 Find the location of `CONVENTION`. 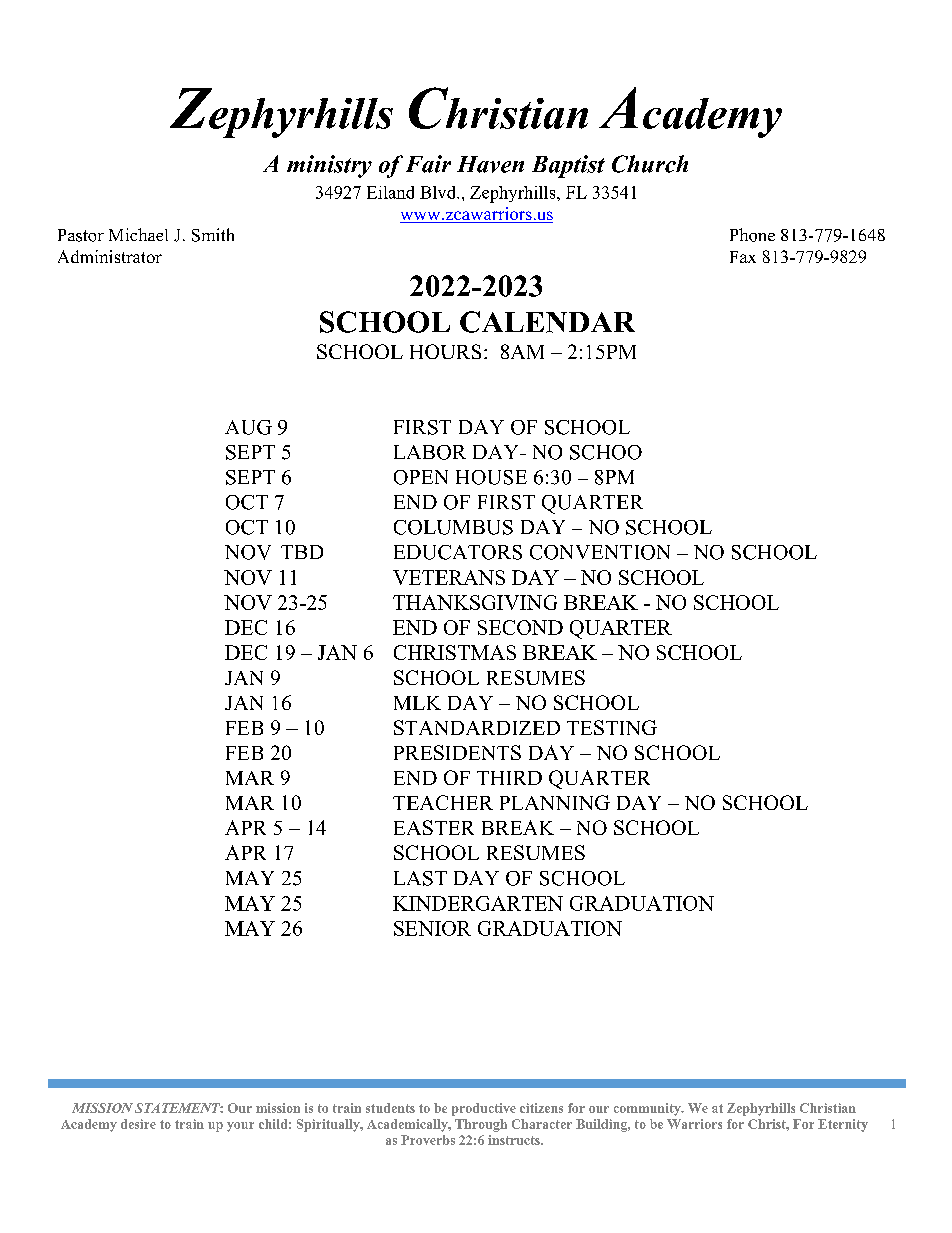

CONVENTION is located at coordinates (600, 552).
